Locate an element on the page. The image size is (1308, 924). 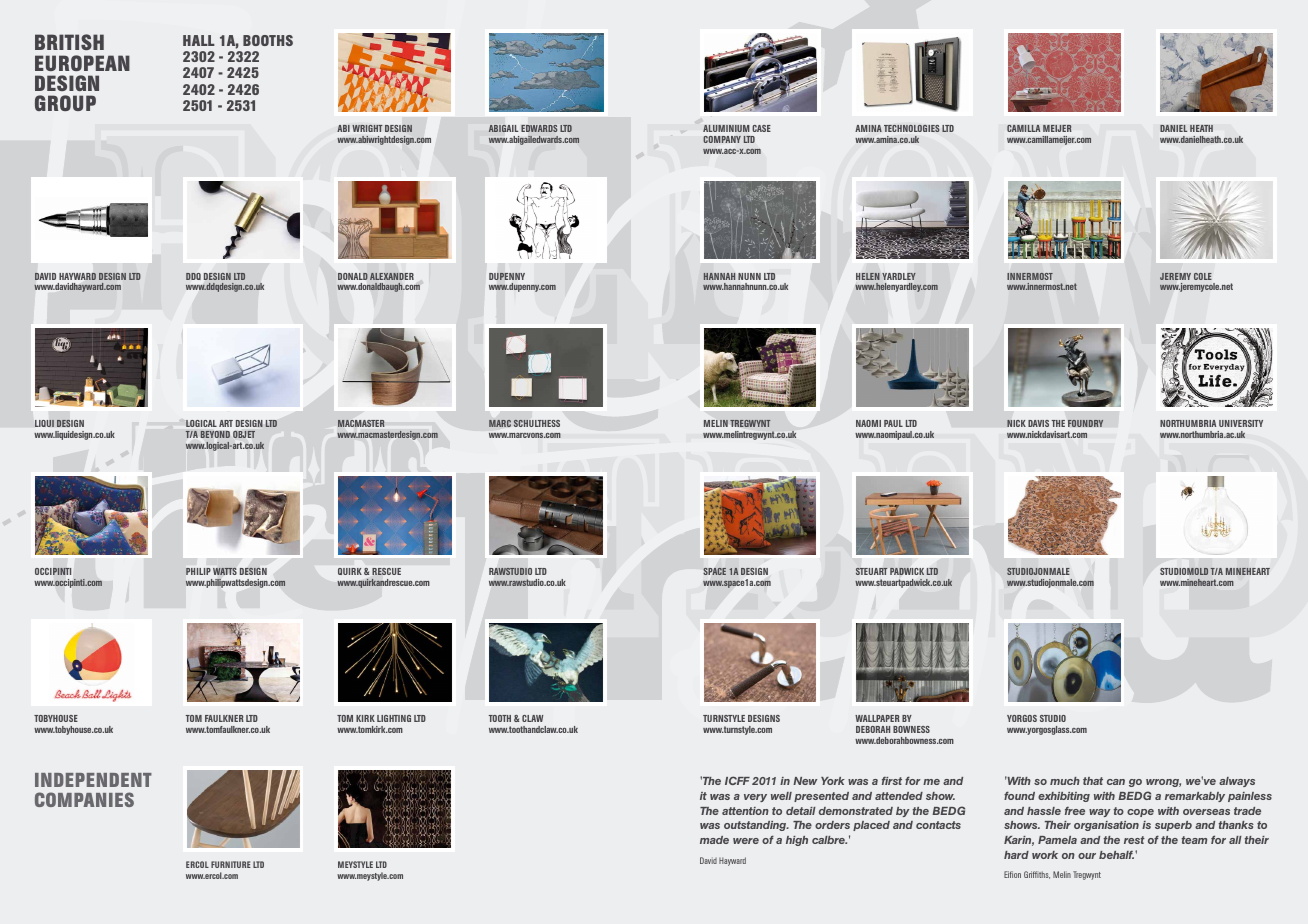
ALUMINIUM is located at coordinates (726, 128).
